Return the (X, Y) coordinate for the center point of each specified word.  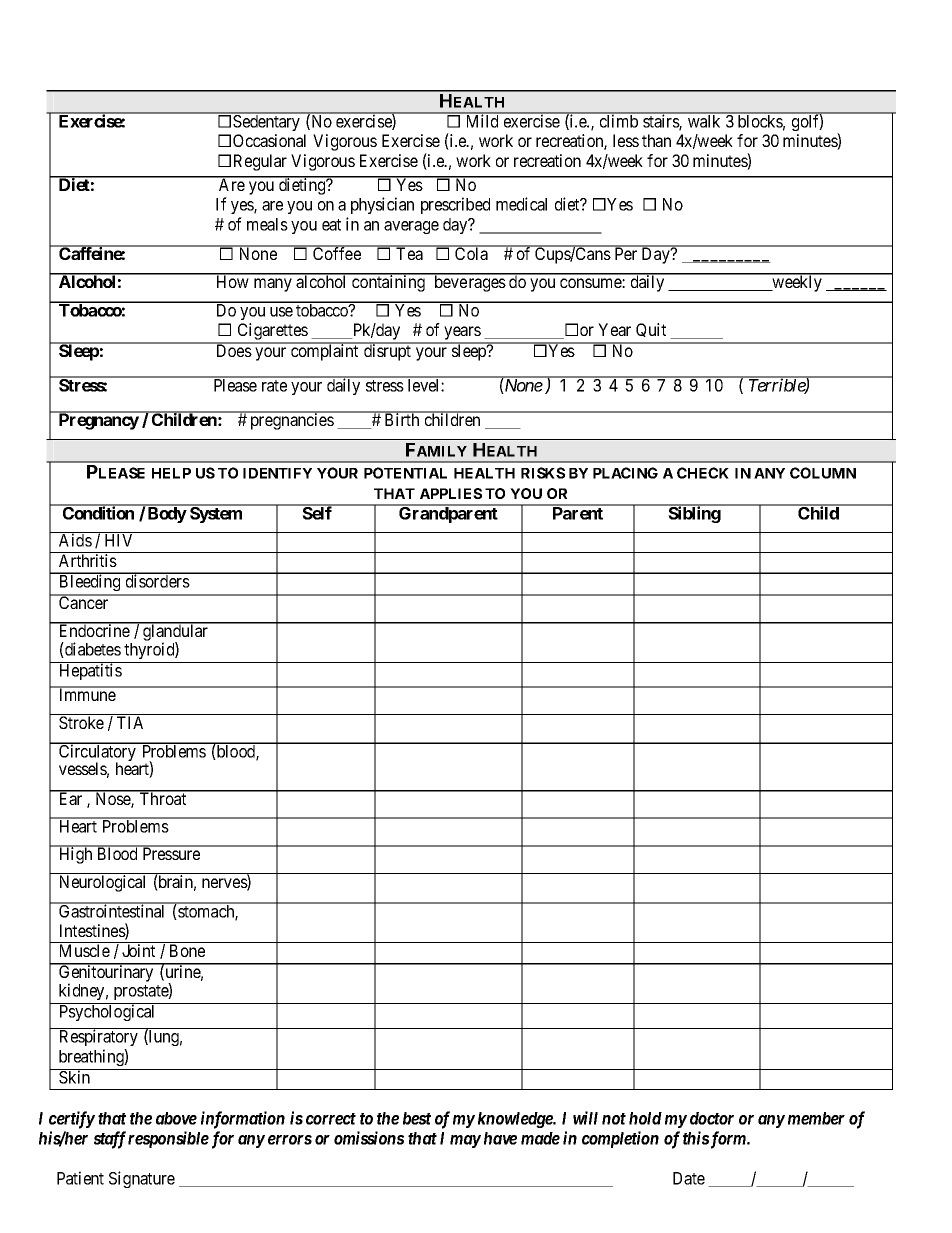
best (417, 1118)
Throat (163, 798)
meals (267, 224)
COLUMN (823, 473)
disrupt (387, 352)
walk (704, 120)
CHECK (703, 473)
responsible (168, 1139)
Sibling (694, 514)
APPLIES (451, 493)
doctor (712, 1118)
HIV (118, 540)
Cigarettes (272, 333)
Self (317, 512)
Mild (482, 120)
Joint (138, 950)
